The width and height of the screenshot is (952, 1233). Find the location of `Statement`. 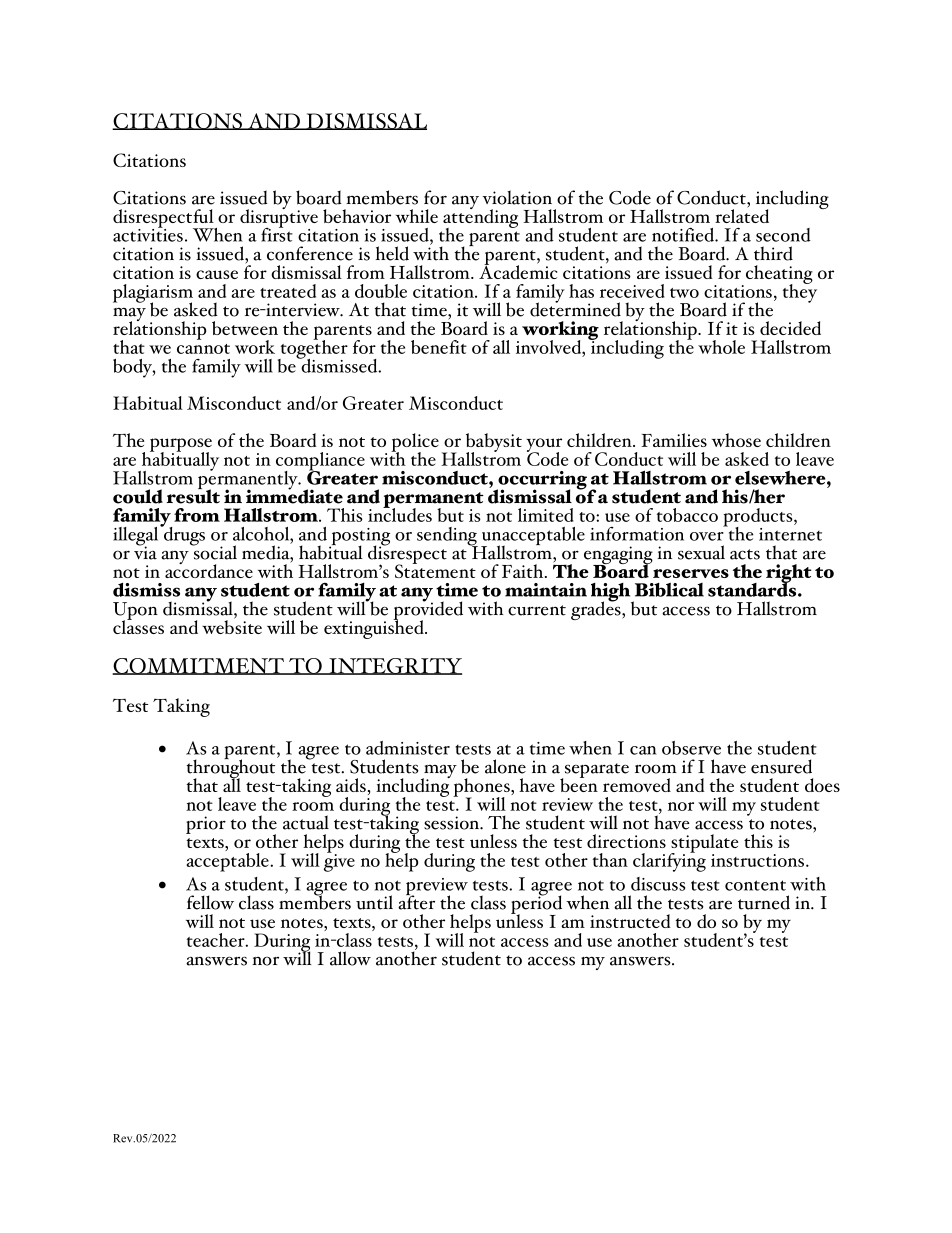

Statement is located at coordinates (435, 570).
